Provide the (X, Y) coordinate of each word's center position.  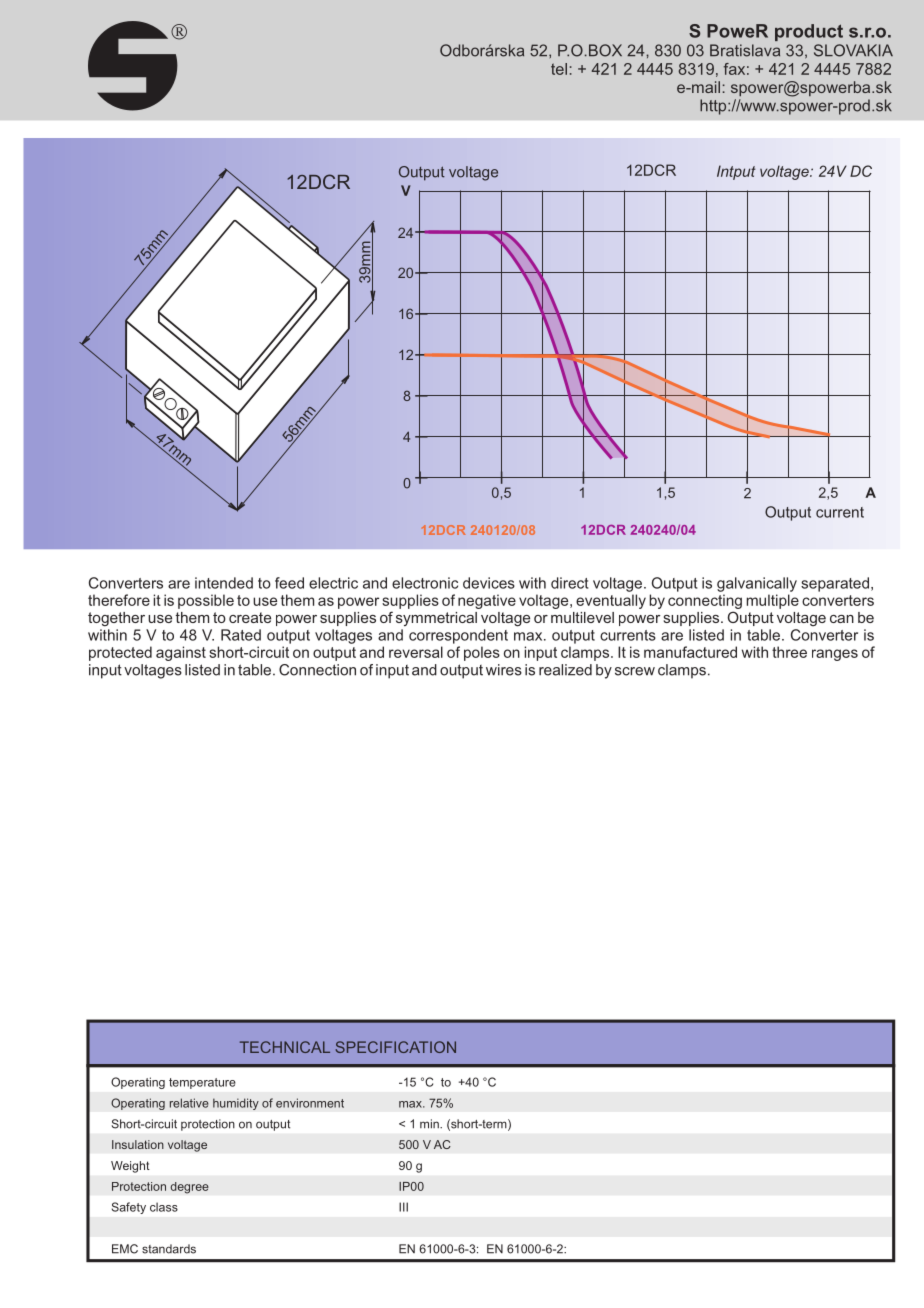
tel (559, 69)
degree (189, 1188)
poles (482, 653)
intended (224, 583)
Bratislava (745, 50)
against (181, 653)
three (789, 652)
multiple (772, 601)
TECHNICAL (285, 1047)
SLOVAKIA (853, 50)
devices (489, 583)
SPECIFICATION (396, 1047)
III (403, 1207)
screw (635, 671)
